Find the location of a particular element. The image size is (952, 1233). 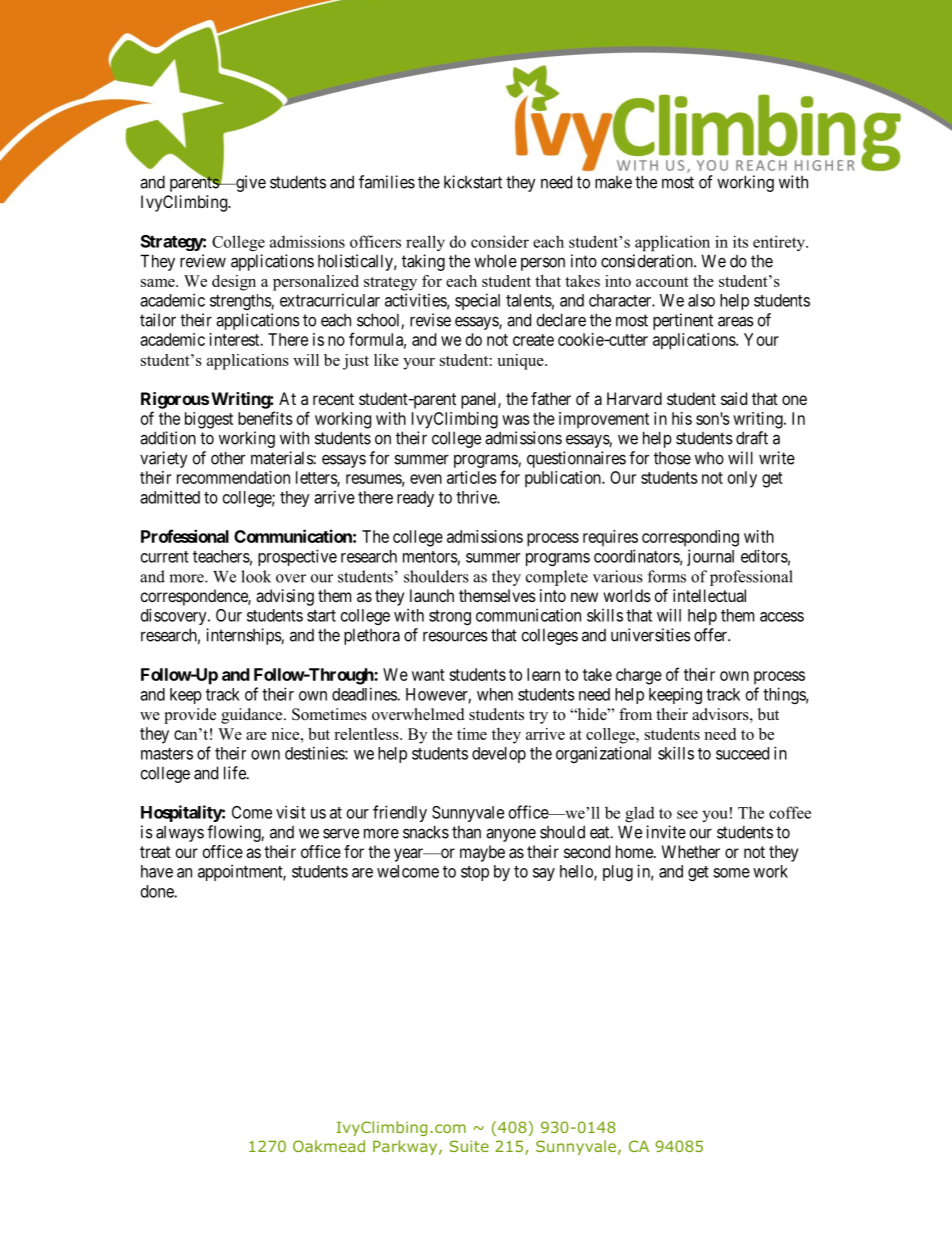

draft is located at coordinates (752, 438).
